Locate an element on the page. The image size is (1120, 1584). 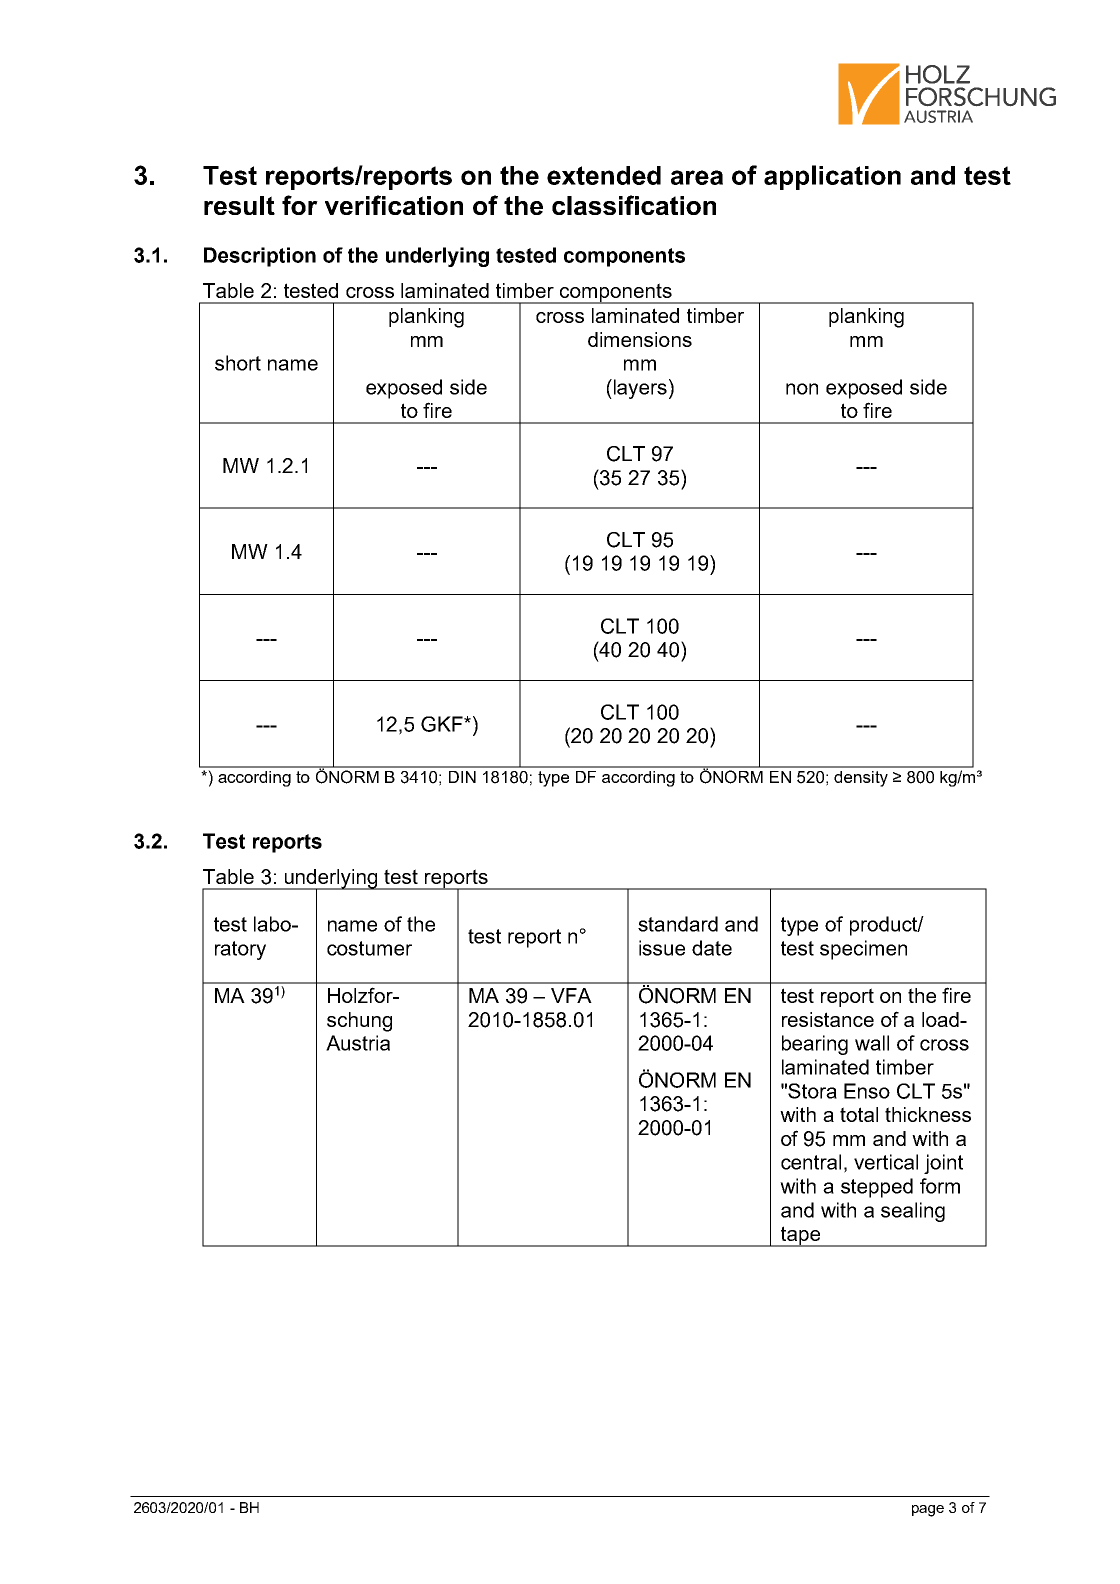
specimen is located at coordinates (863, 950).
